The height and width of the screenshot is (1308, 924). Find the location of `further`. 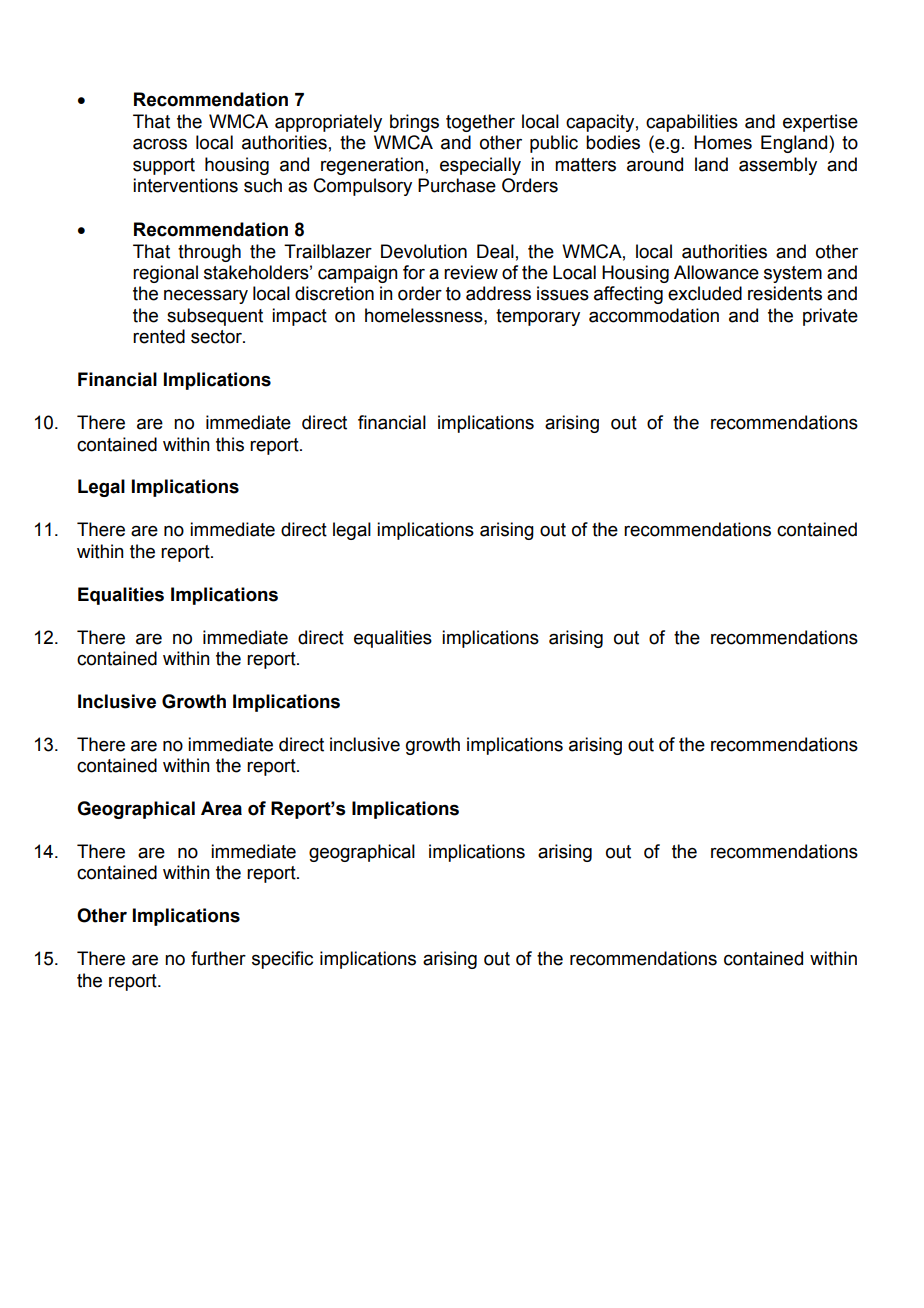

further is located at coordinates (218, 958).
